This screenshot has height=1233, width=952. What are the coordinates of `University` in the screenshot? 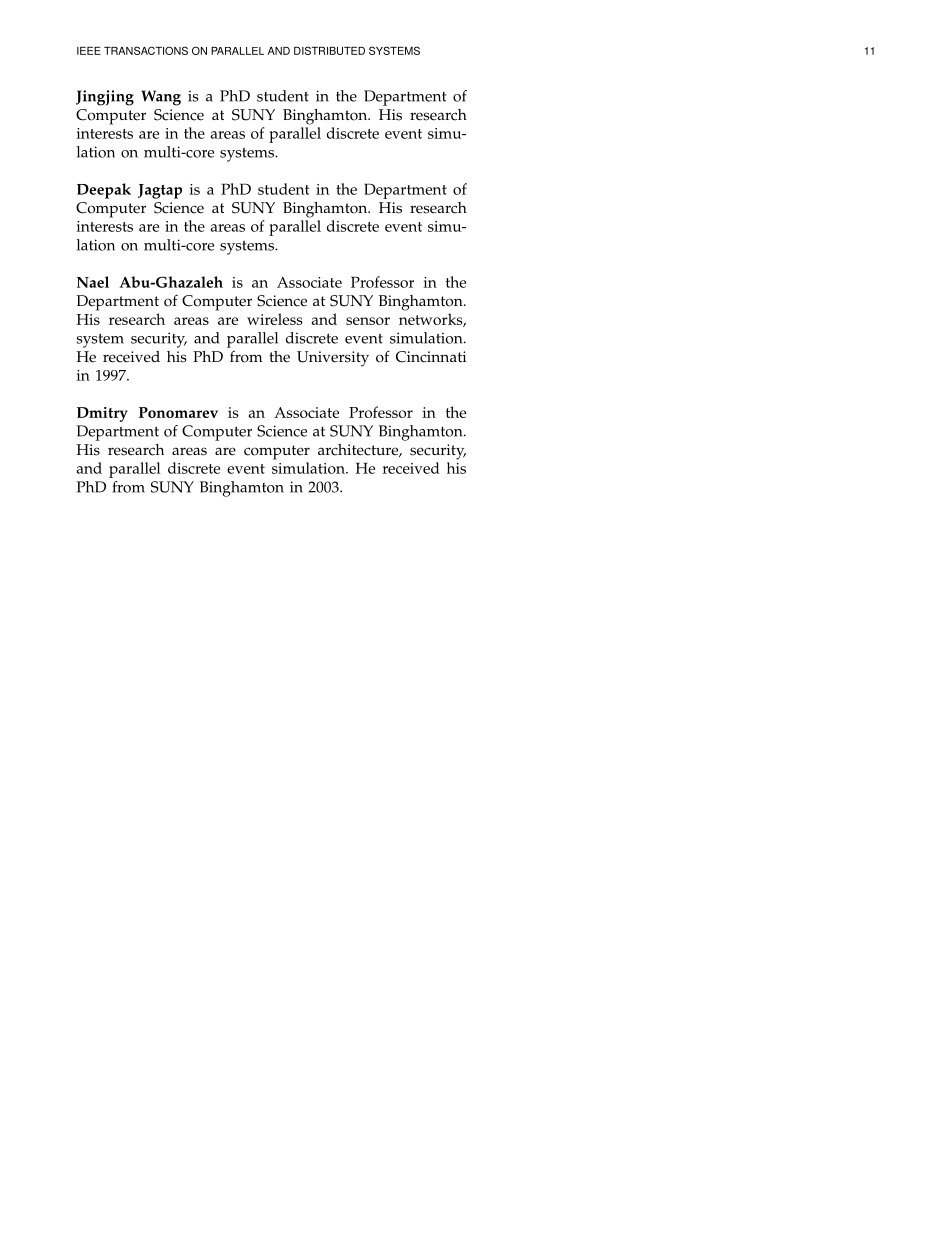 It's located at (333, 359).
